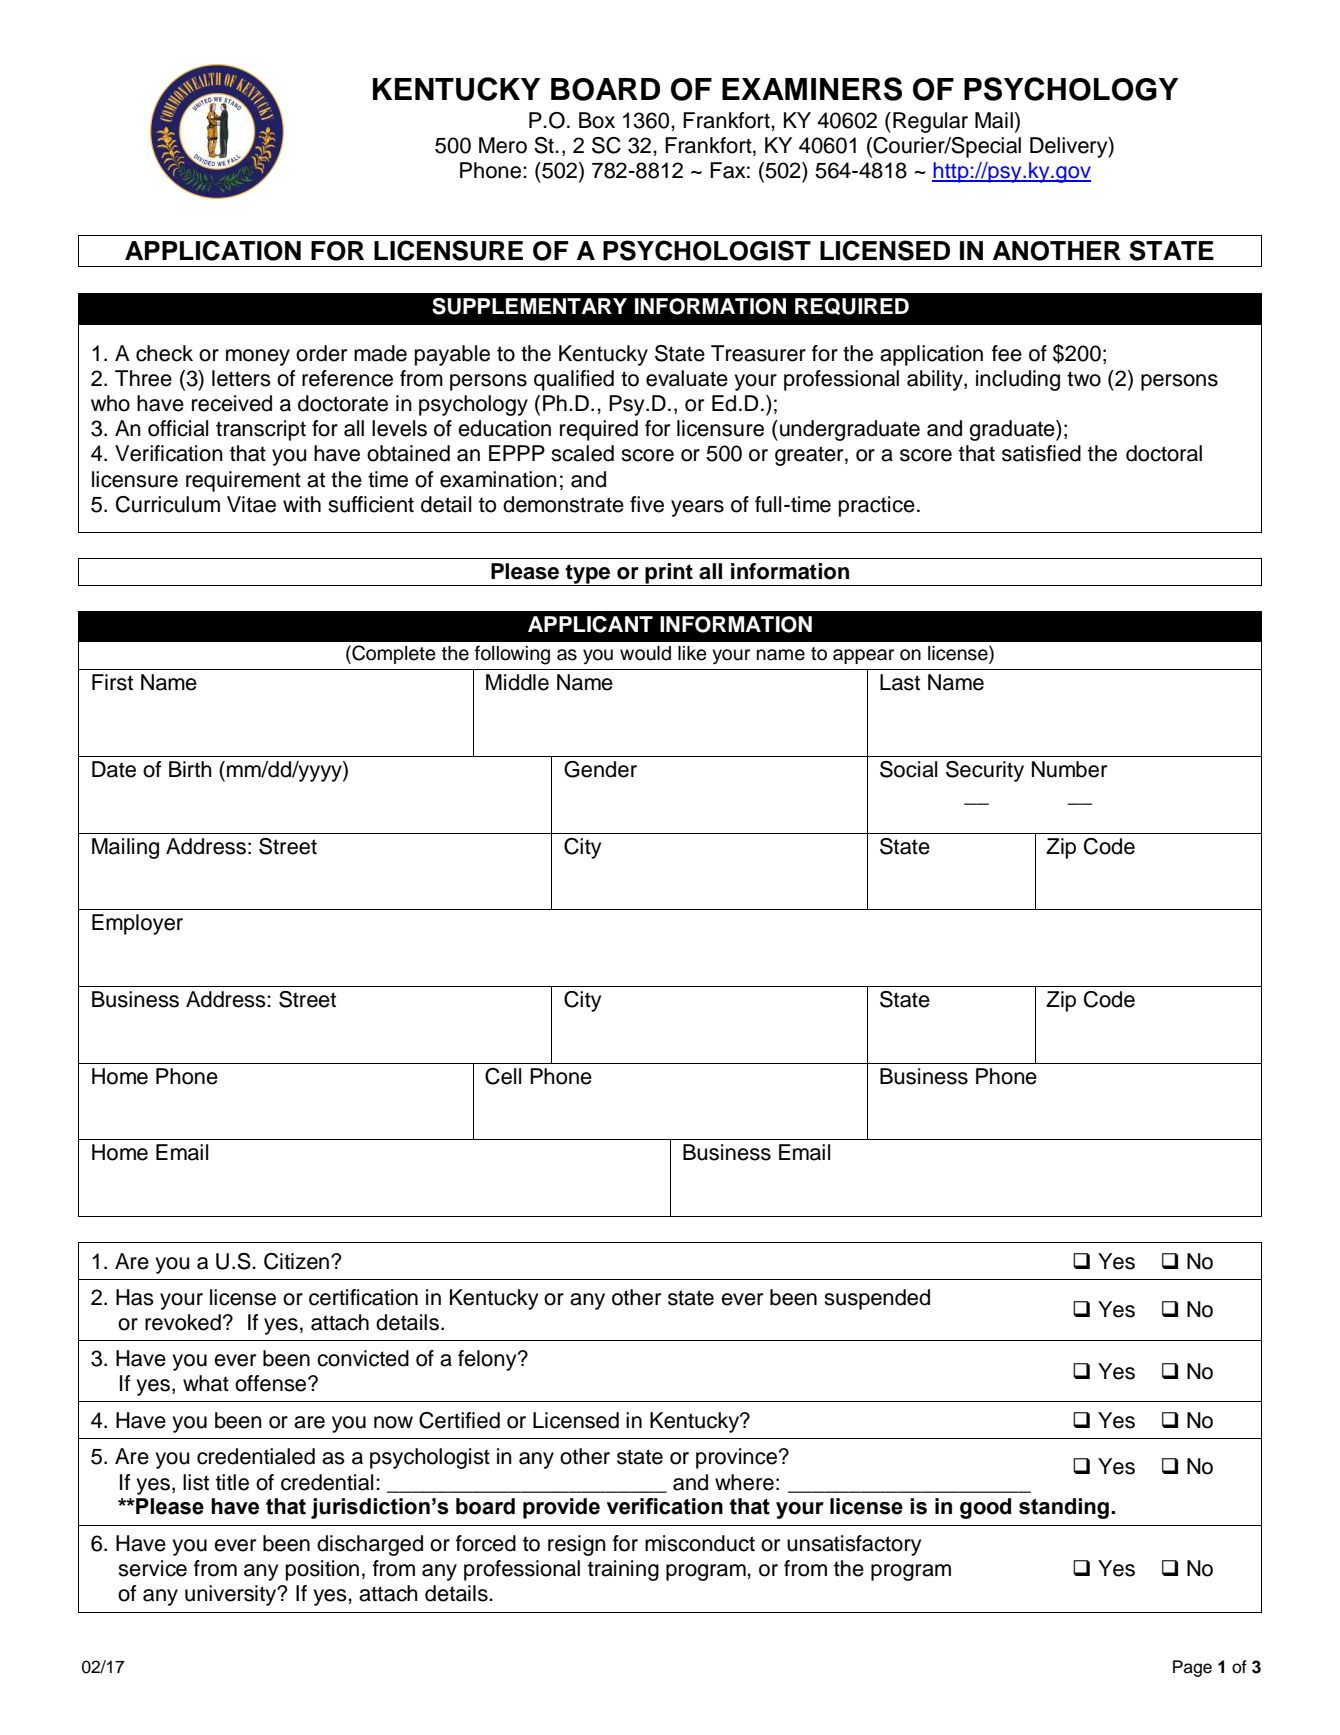  What do you see at coordinates (597, 120) in the page?
I see `Box` at bounding box center [597, 120].
